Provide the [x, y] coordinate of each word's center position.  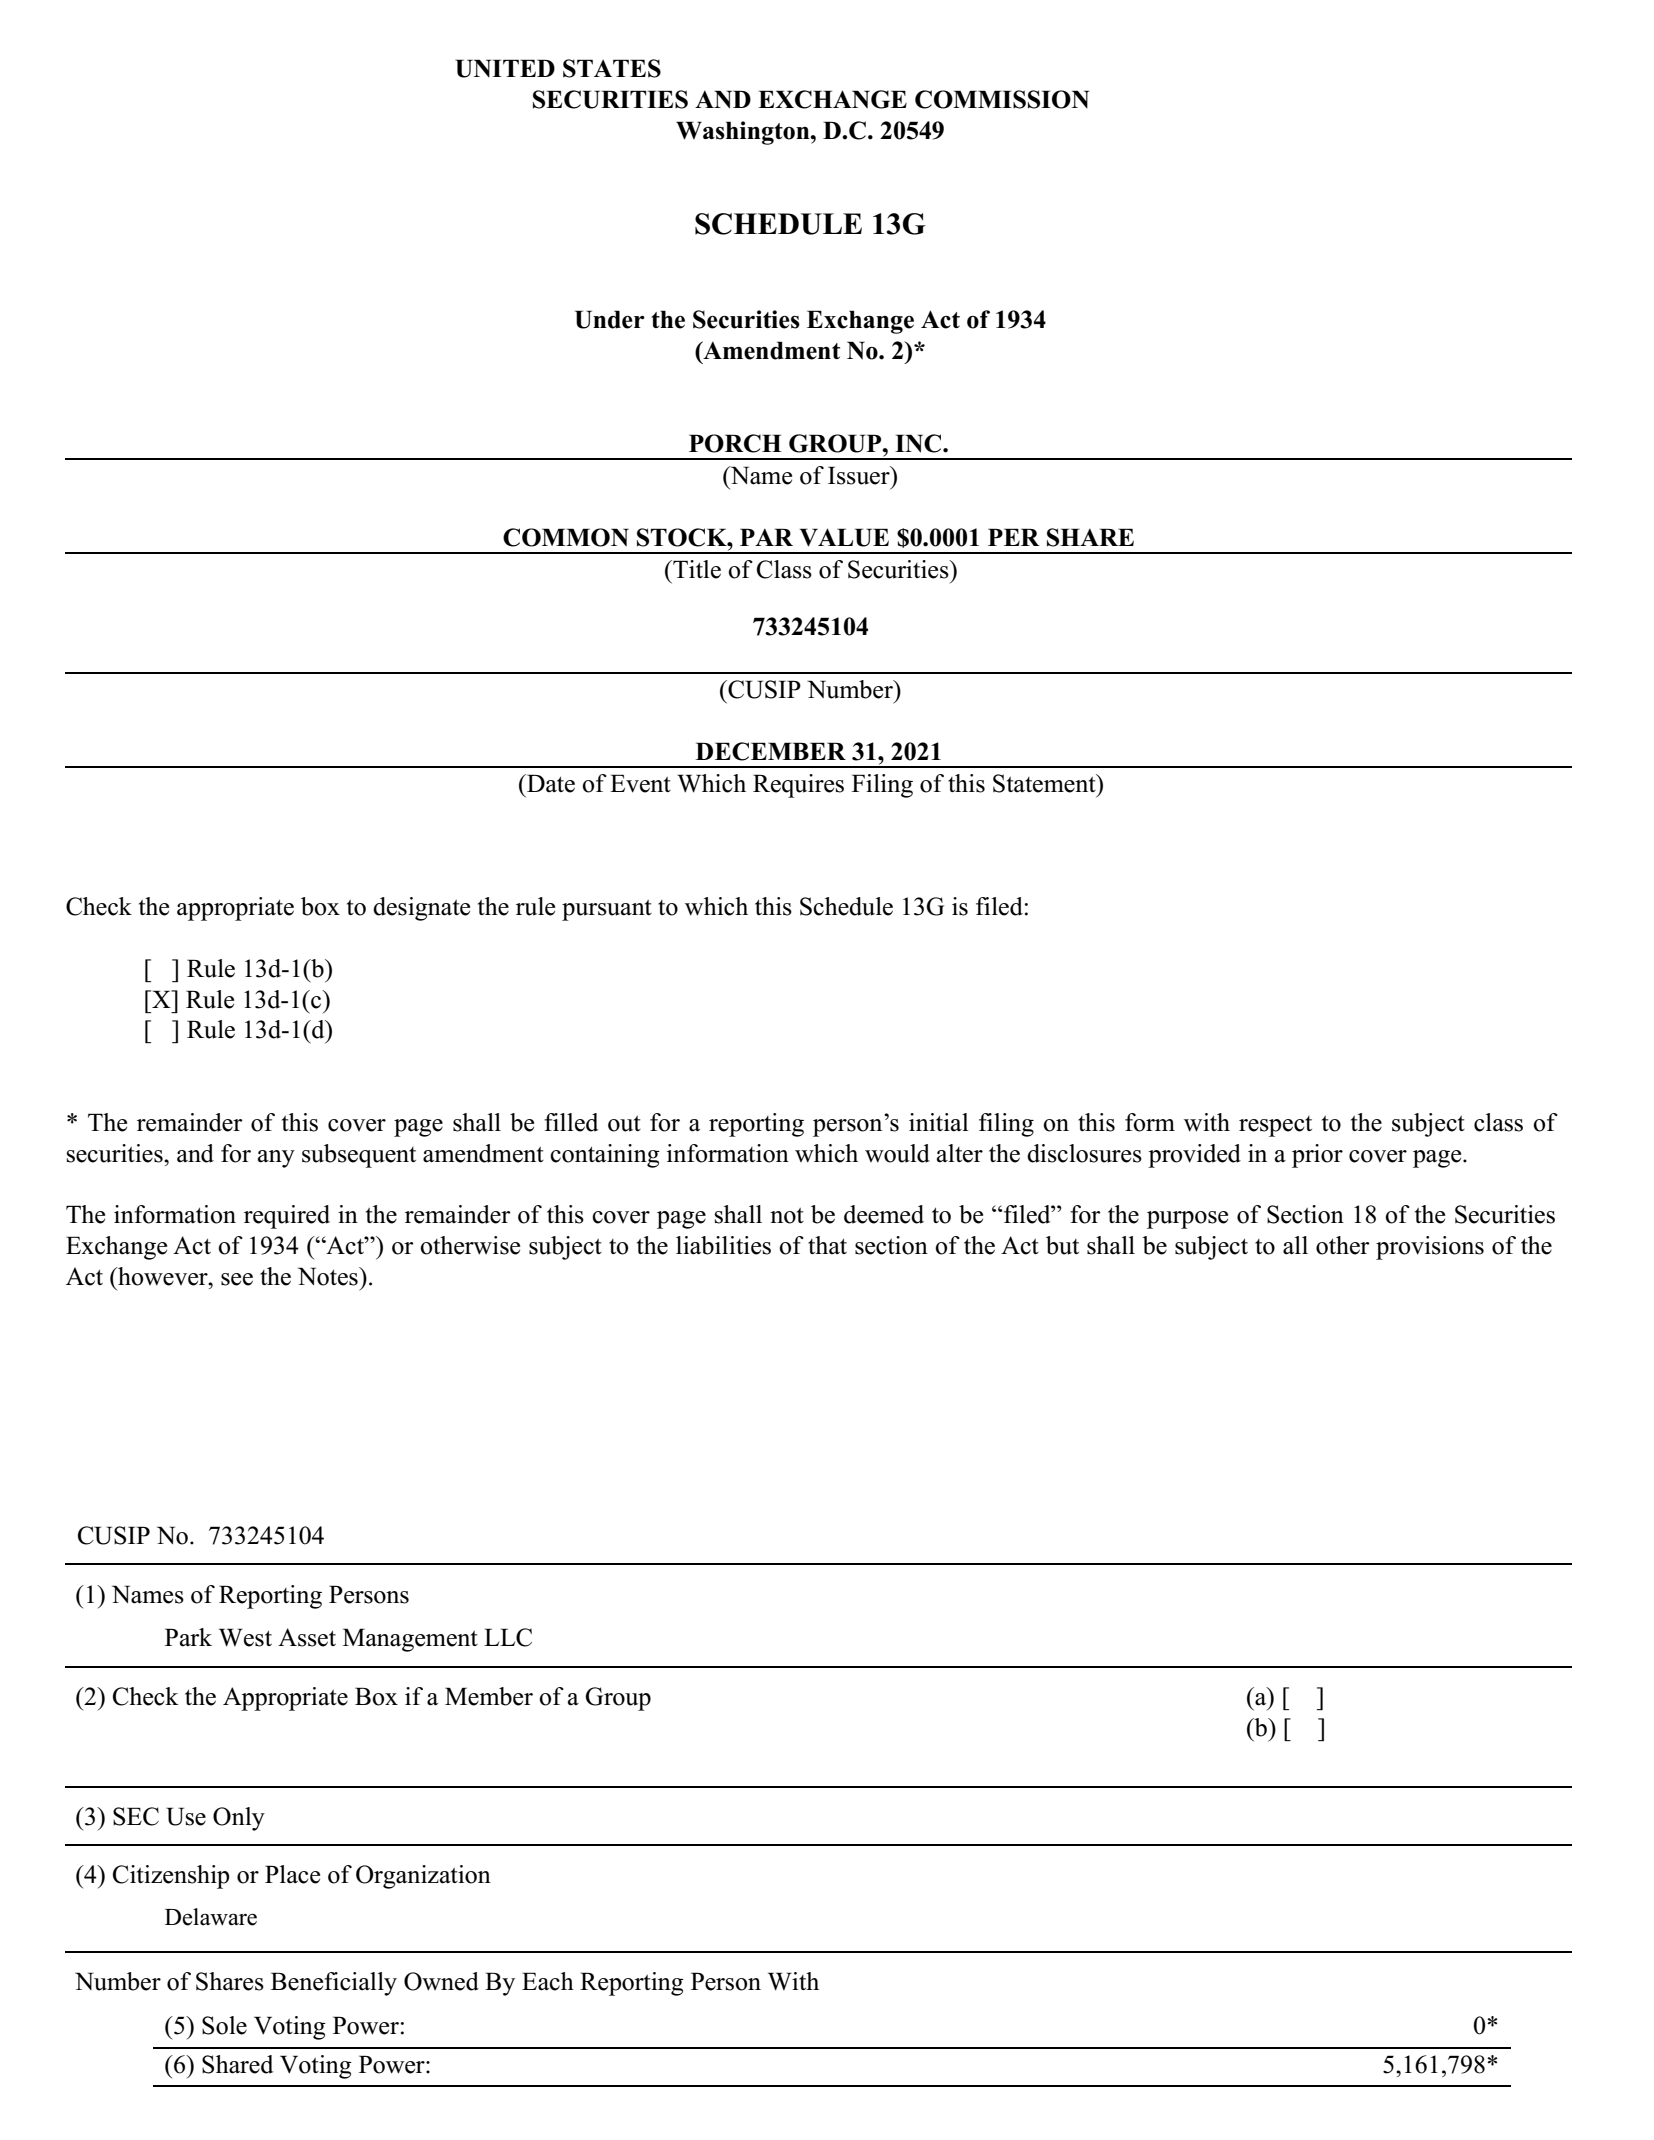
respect [1275, 1126]
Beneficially [334, 1984]
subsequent [359, 1156]
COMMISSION [1002, 99]
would [897, 1153]
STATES [612, 68]
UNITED [505, 68]
